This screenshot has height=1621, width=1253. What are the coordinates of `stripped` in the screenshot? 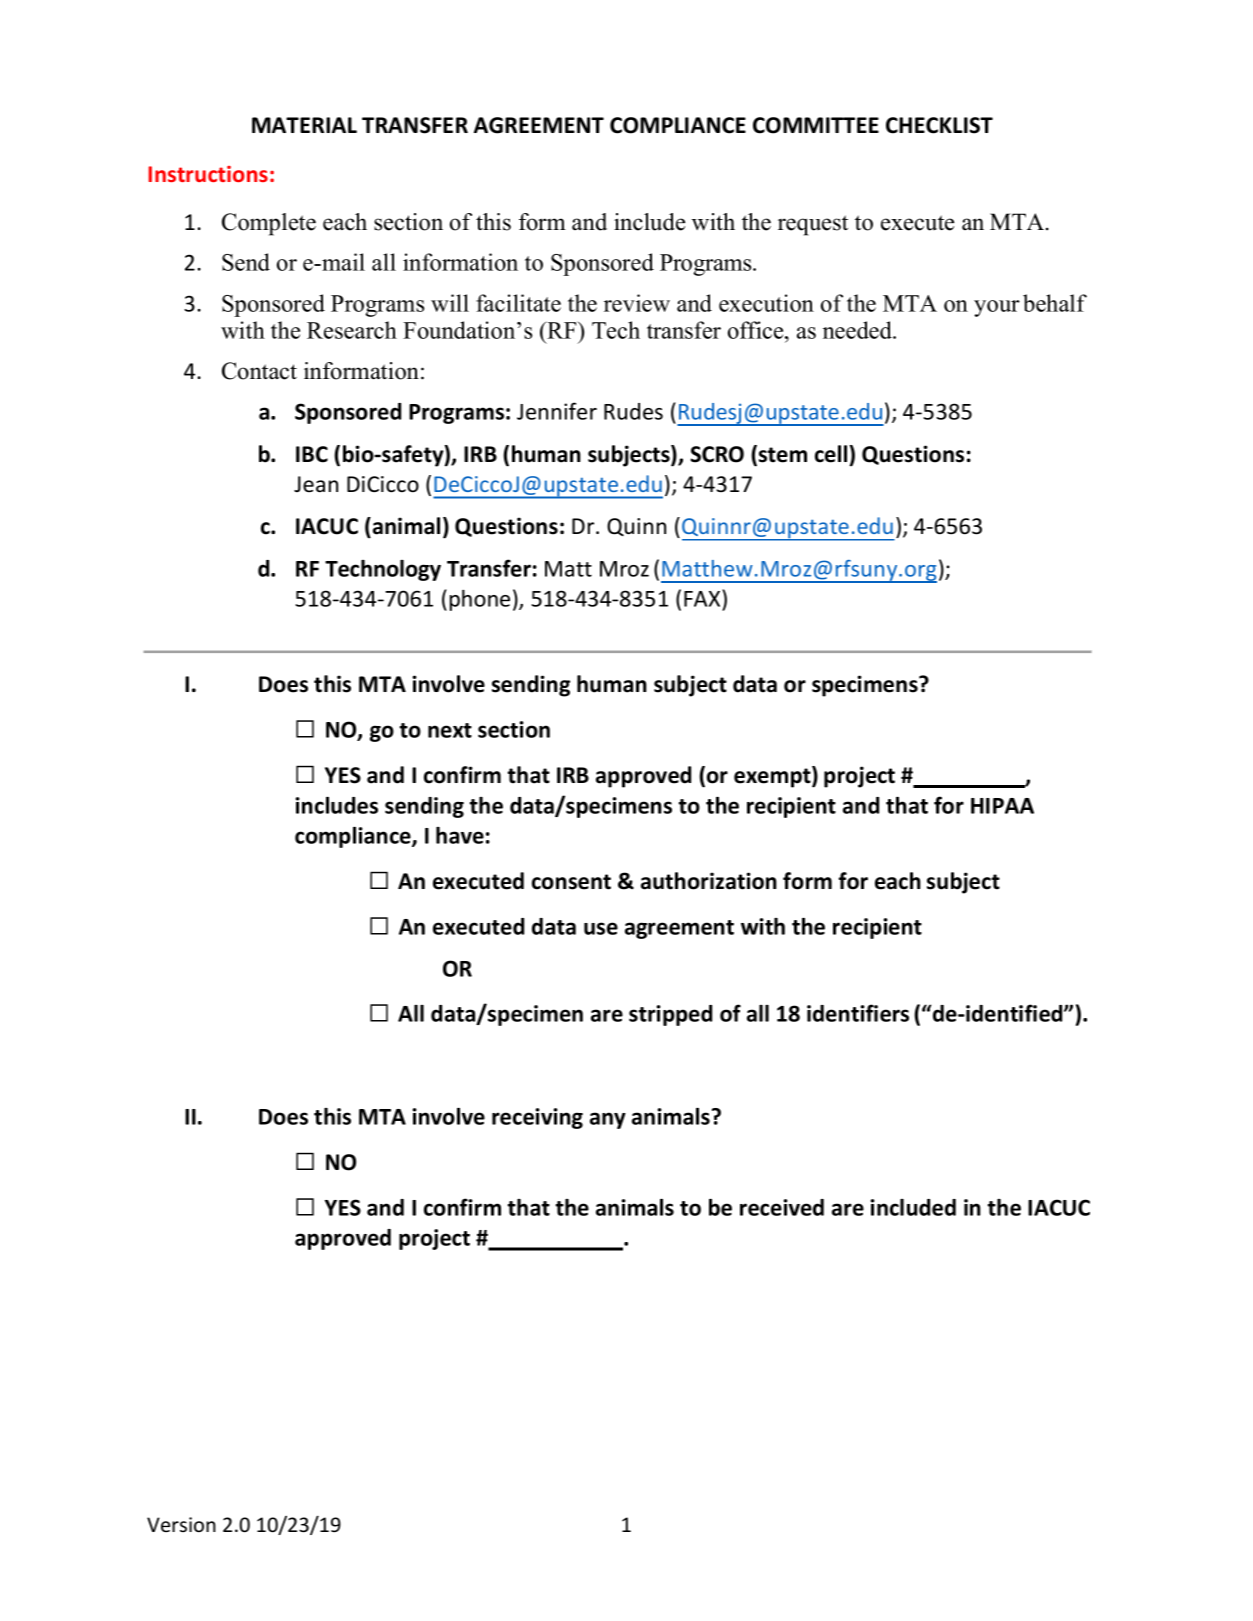 It's located at (670, 1015).
